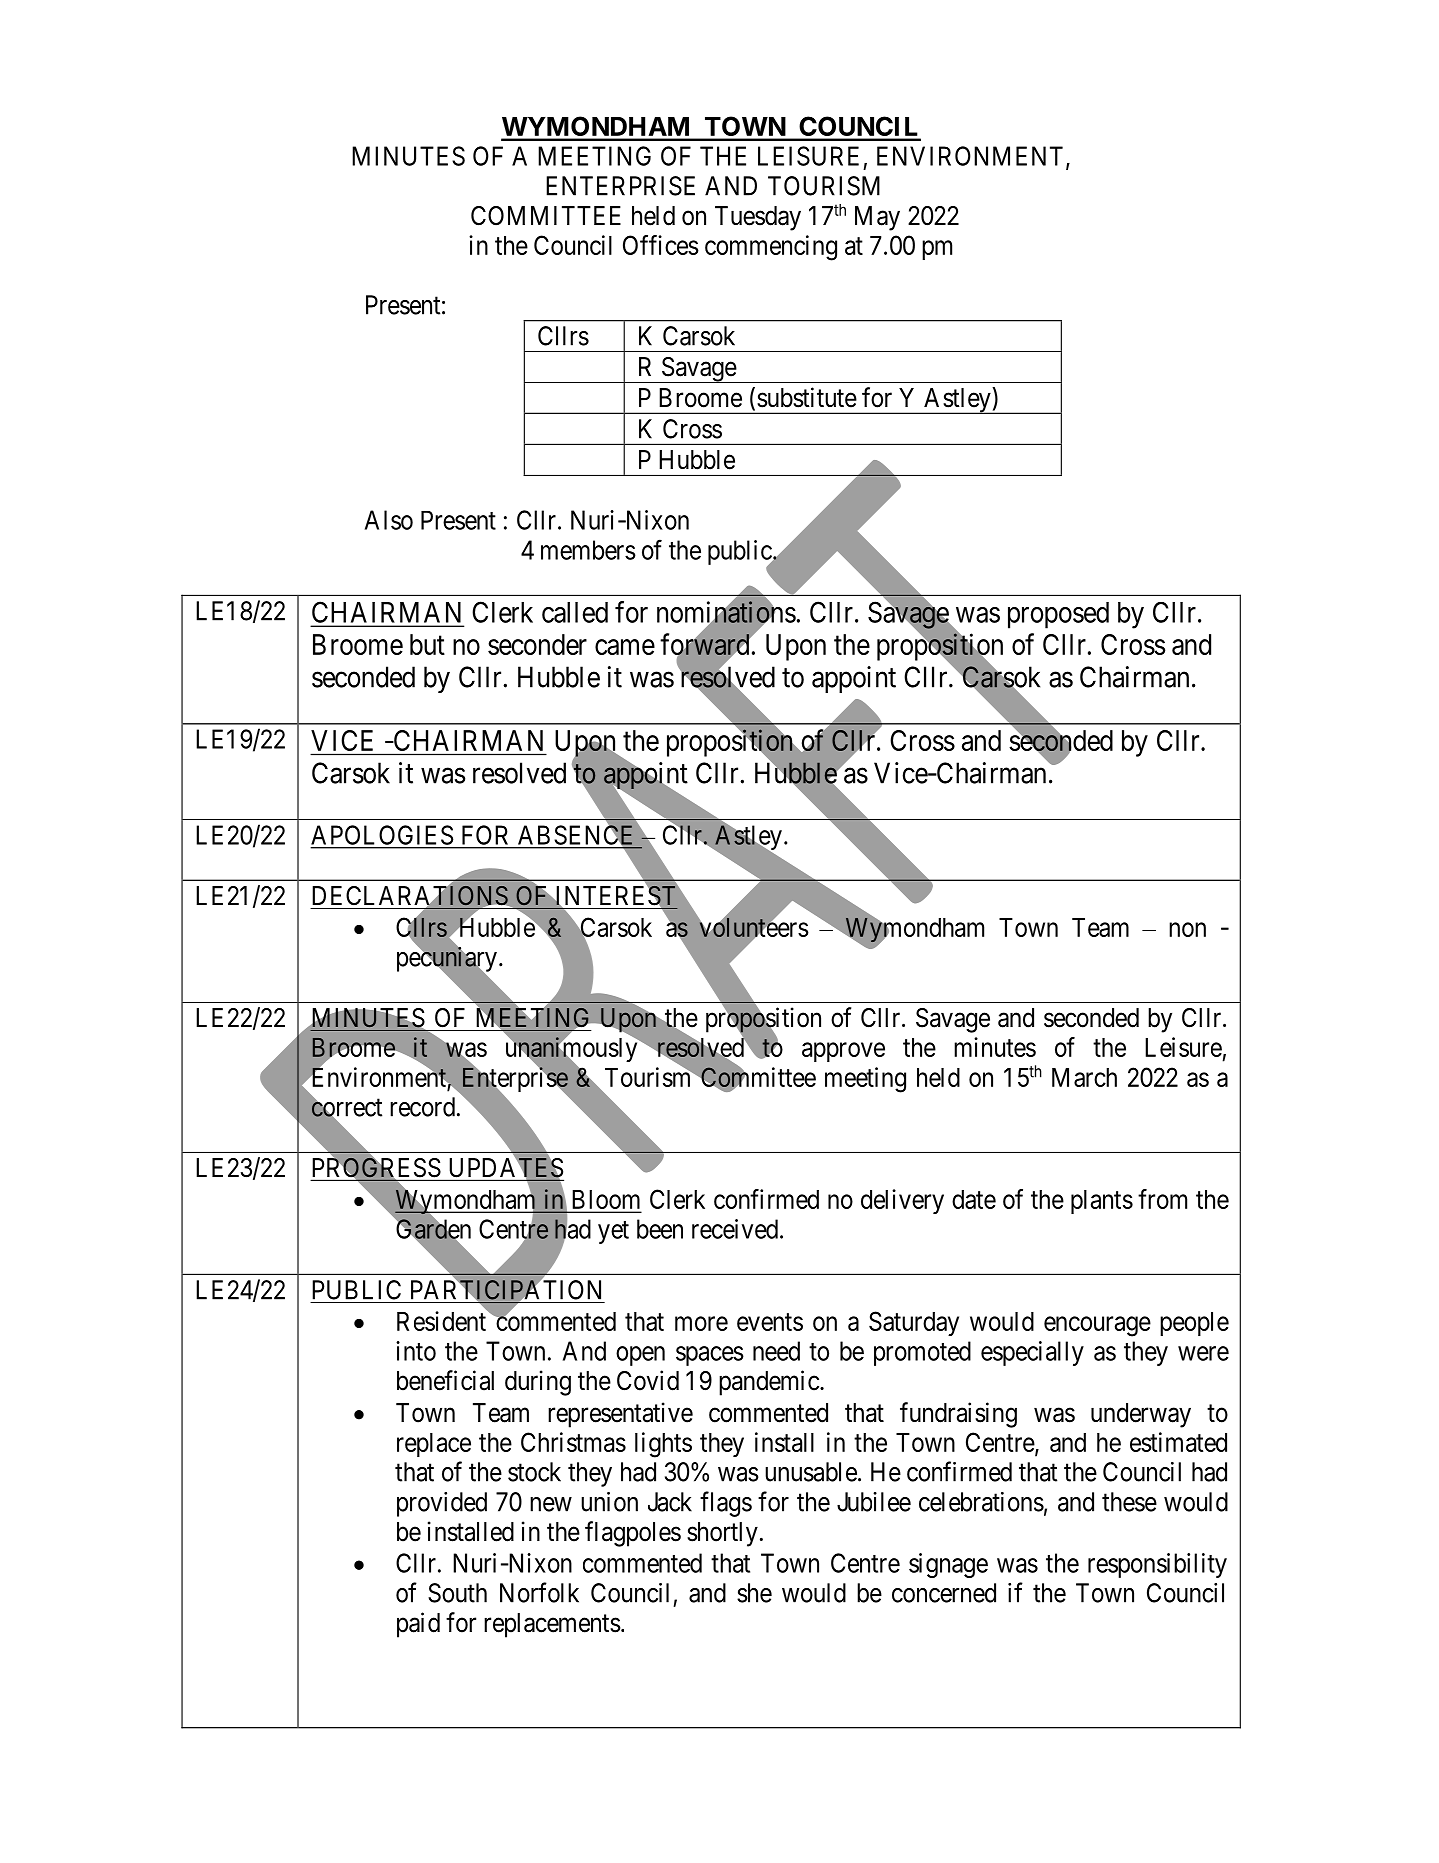 This image has height=1863, width=1439. I want to click on approve, so click(843, 1052).
